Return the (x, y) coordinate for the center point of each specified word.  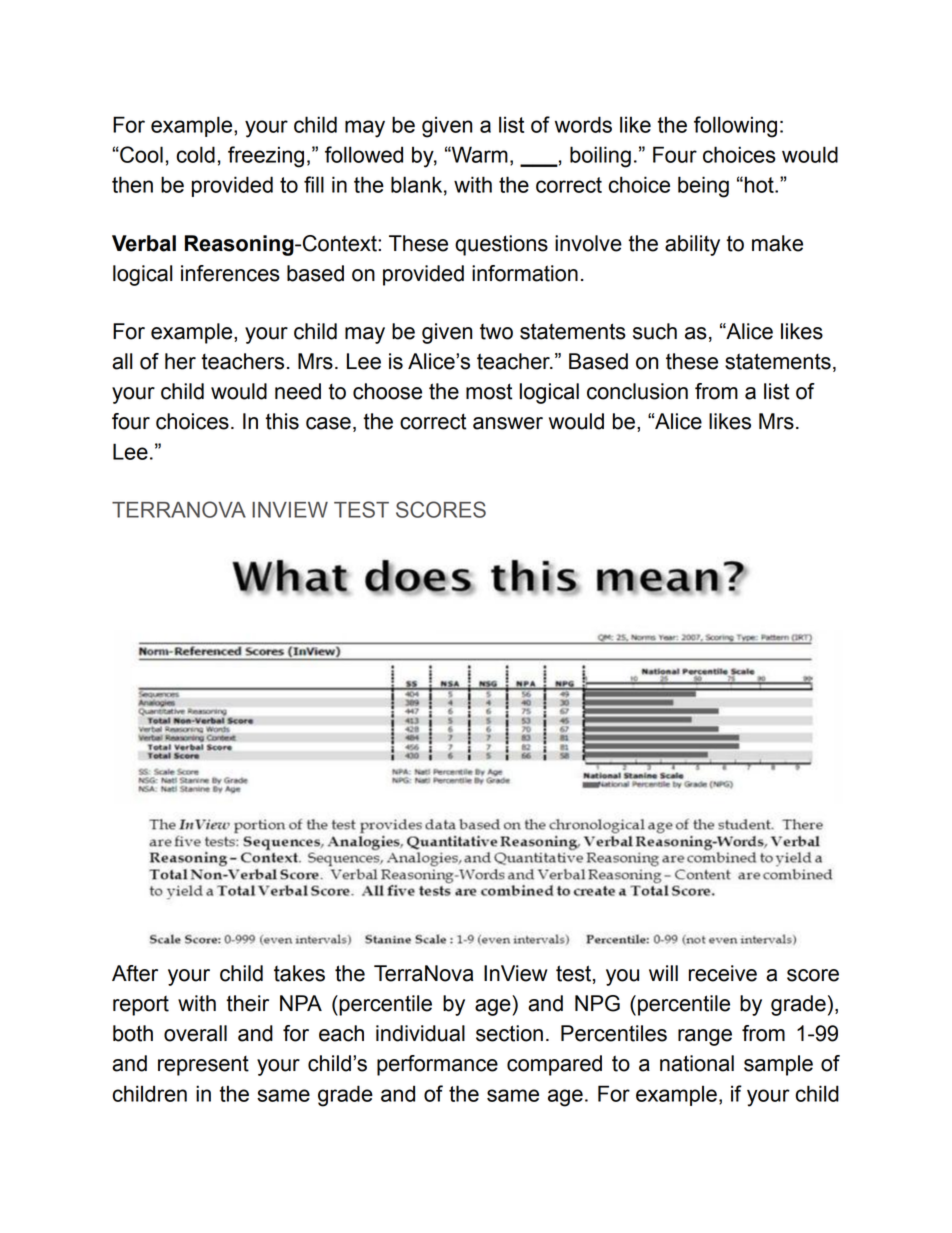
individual (420, 1033)
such (655, 331)
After (135, 973)
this (282, 421)
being (703, 187)
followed (364, 154)
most (489, 391)
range (705, 1037)
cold (195, 154)
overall (195, 1033)
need (298, 391)
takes (299, 973)
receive (723, 973)
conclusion (637, 391)
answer (508, 423)
